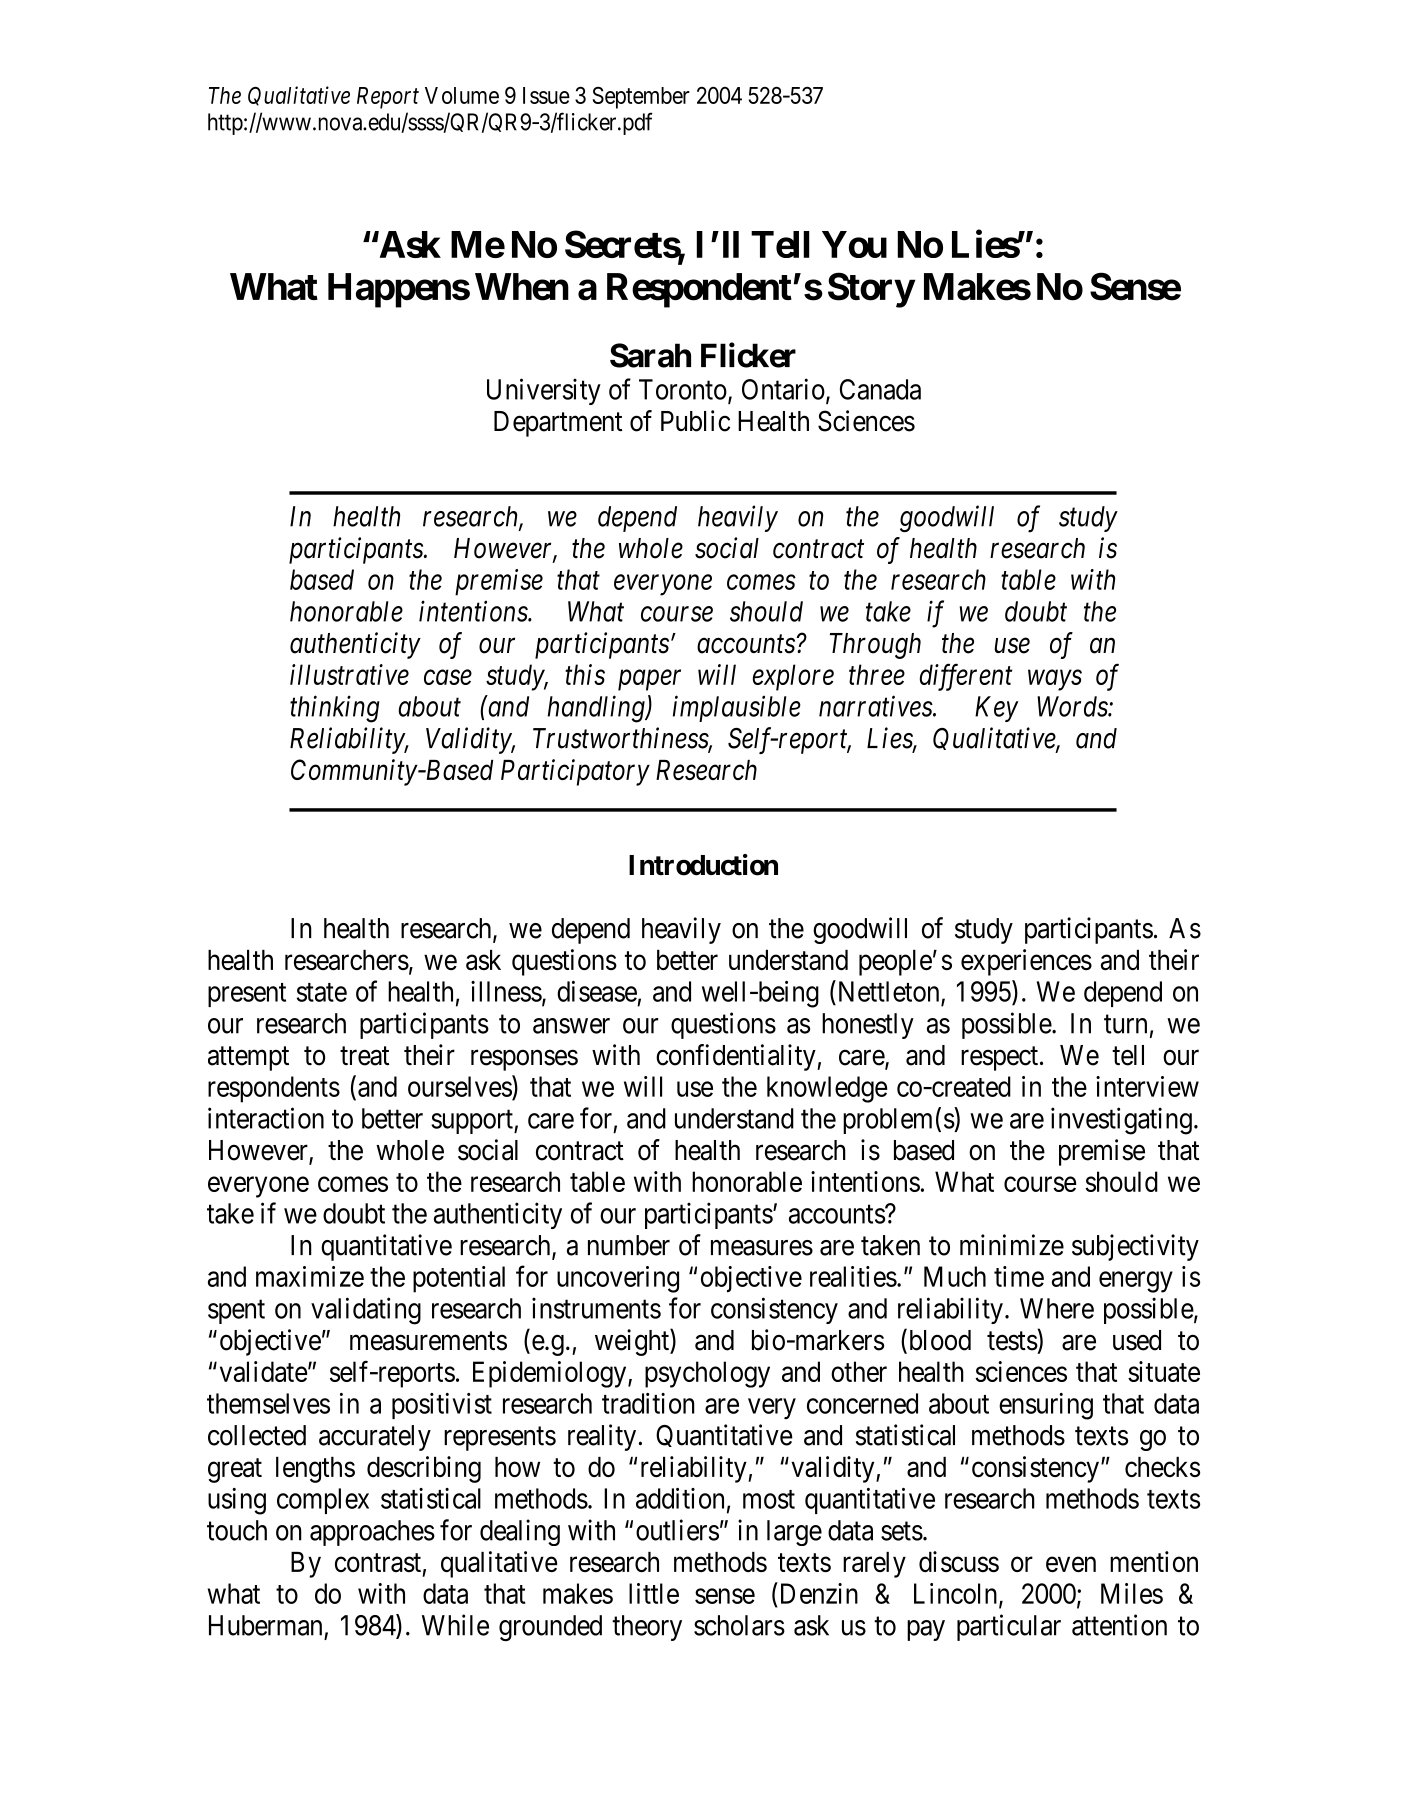 The width and height of the document is (1406, 1819). I want to click on approaches, so click(372, 1533).
